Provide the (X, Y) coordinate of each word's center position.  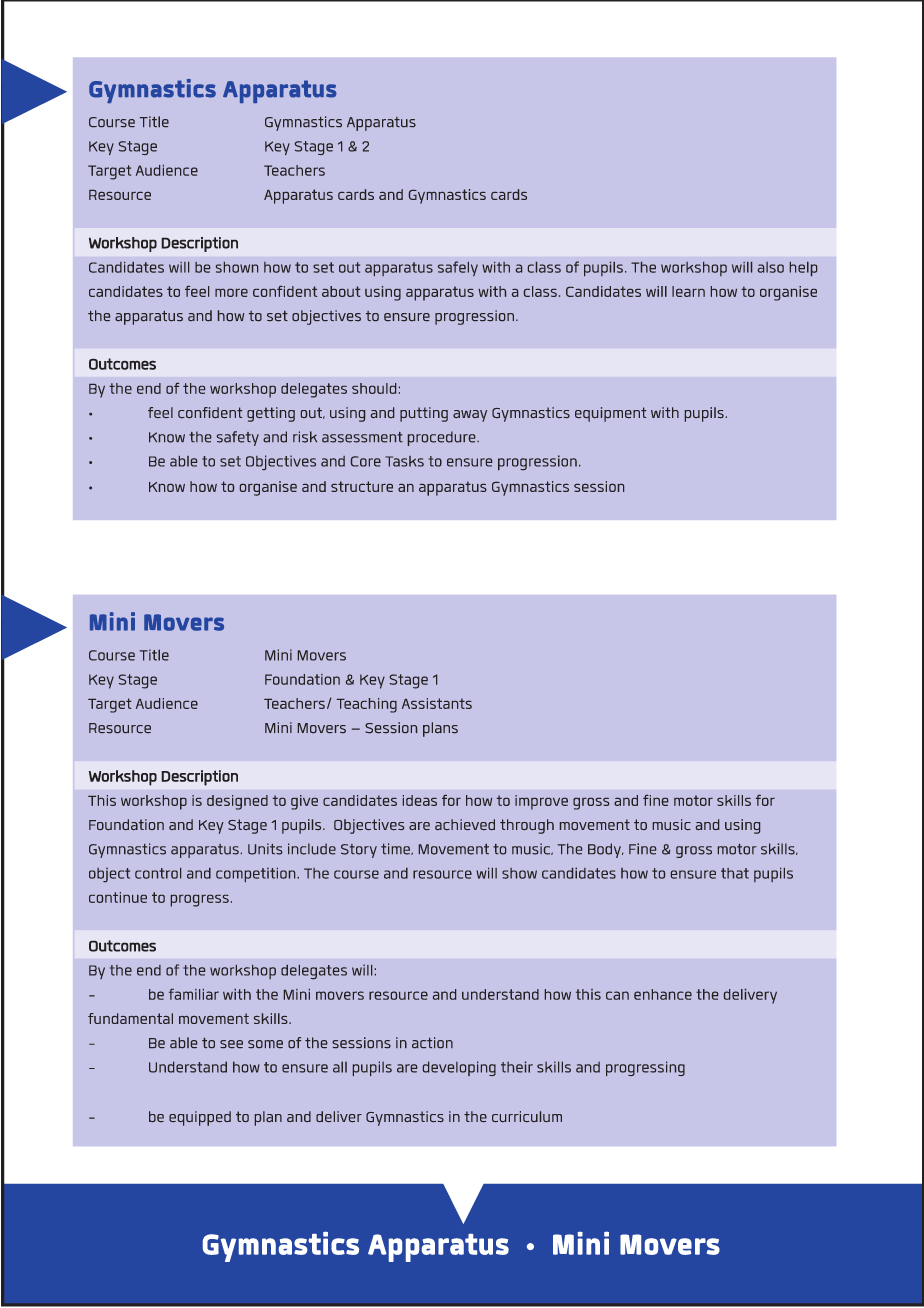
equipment (610, 414)
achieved (465, 824)
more (231, 293)
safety (238, 438)
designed (237, 802)
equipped (200, 1118)
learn (688, 291)
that (735, 873)
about (341, 291)
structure (362, 486)
